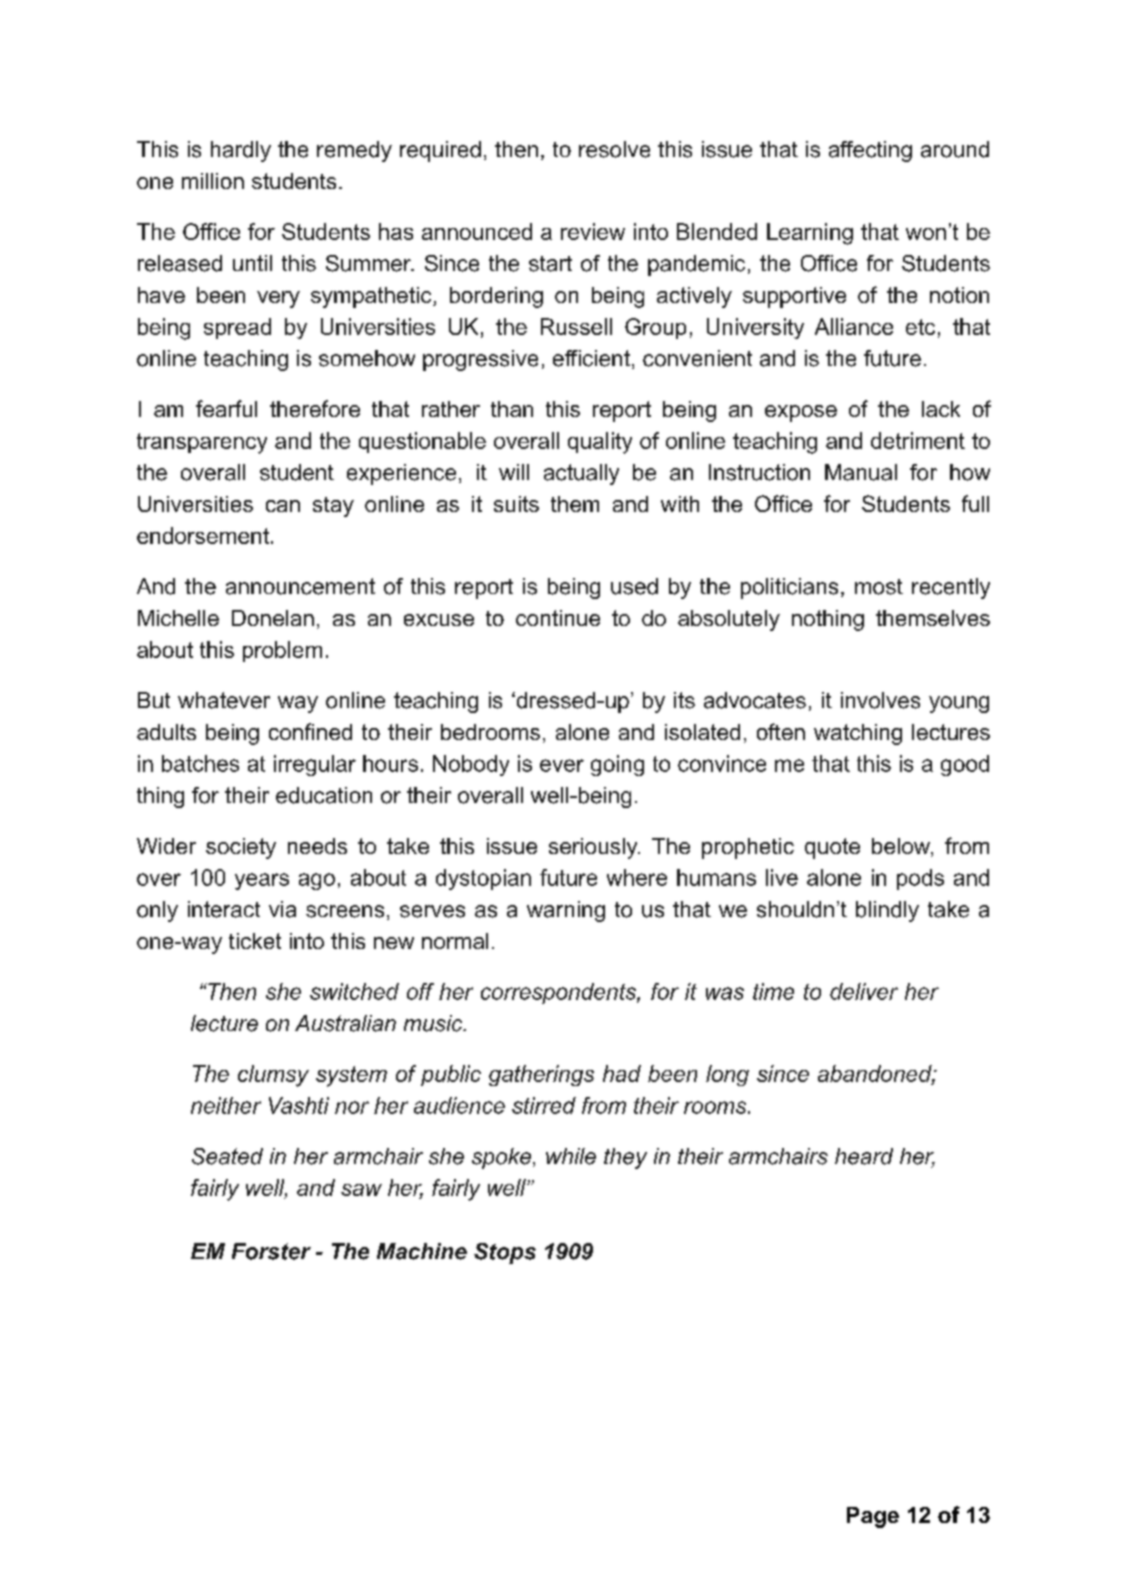 The height and width of the screenshot is (1595, 1127). What do you see at coordinates (213, 181) in the screenshot?
I see `million` at bounding box center [213, 181].
